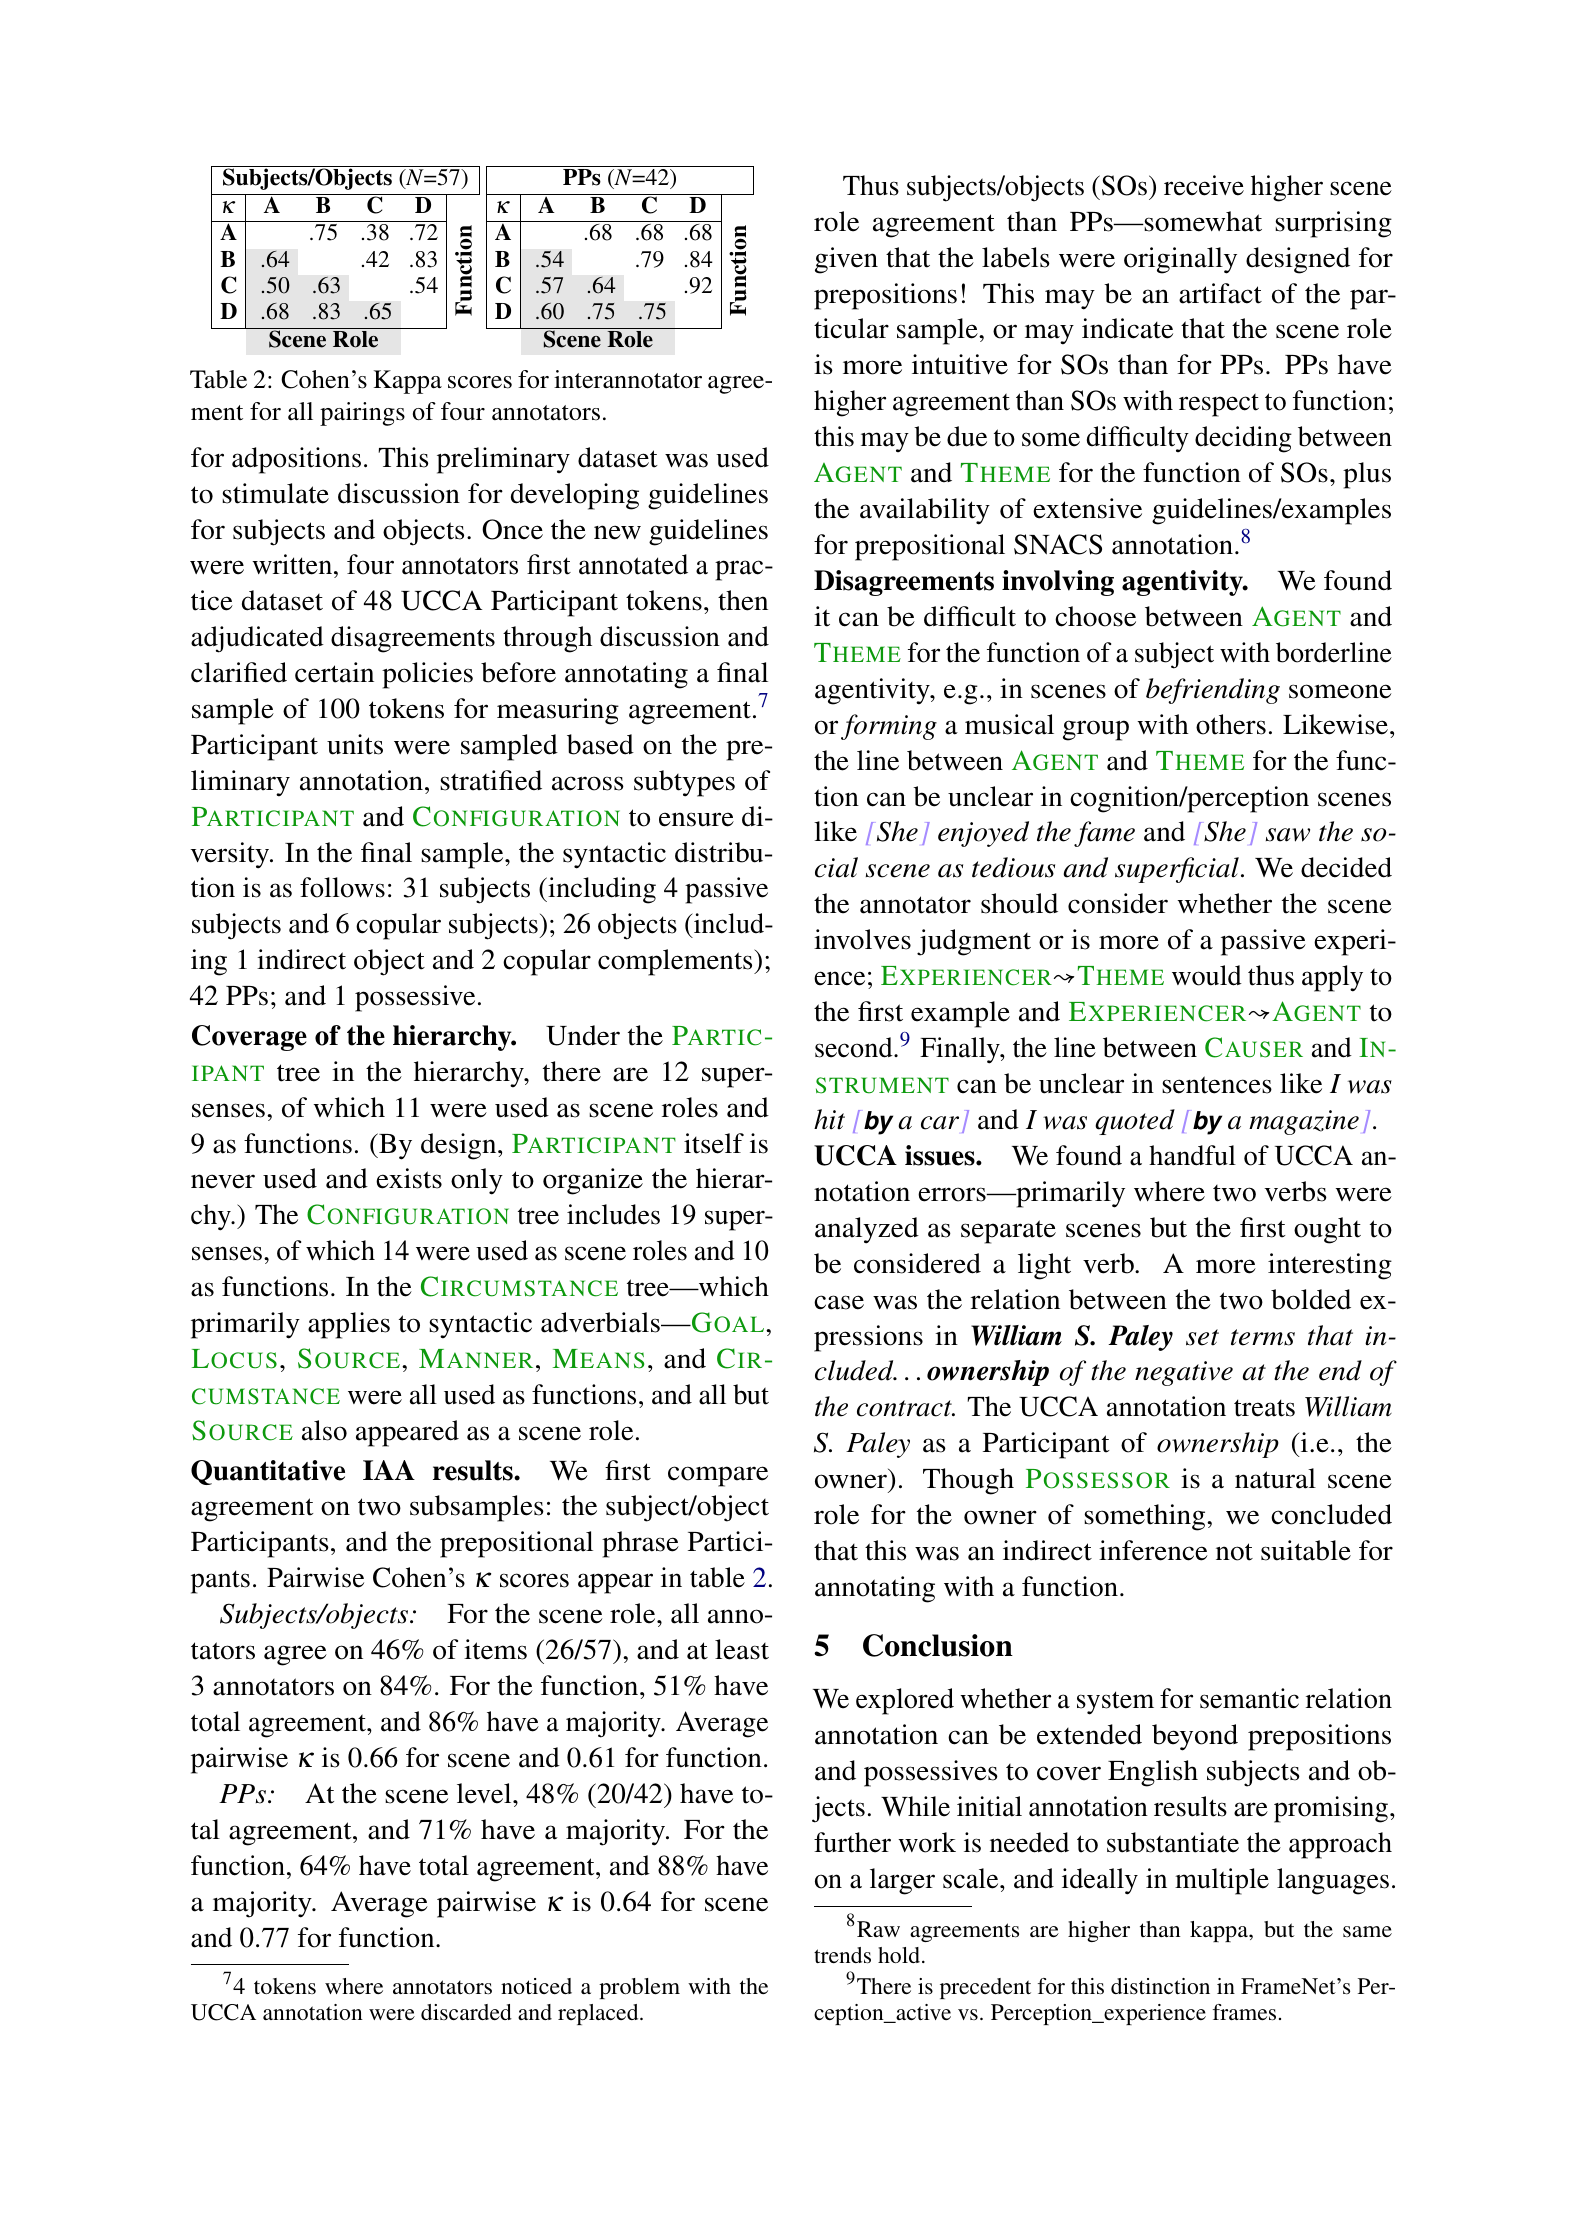 The height and width of the page is (2230, 1577). Describe the element at coordinates (718, 1476) in the page. I see `compare` at that location.
